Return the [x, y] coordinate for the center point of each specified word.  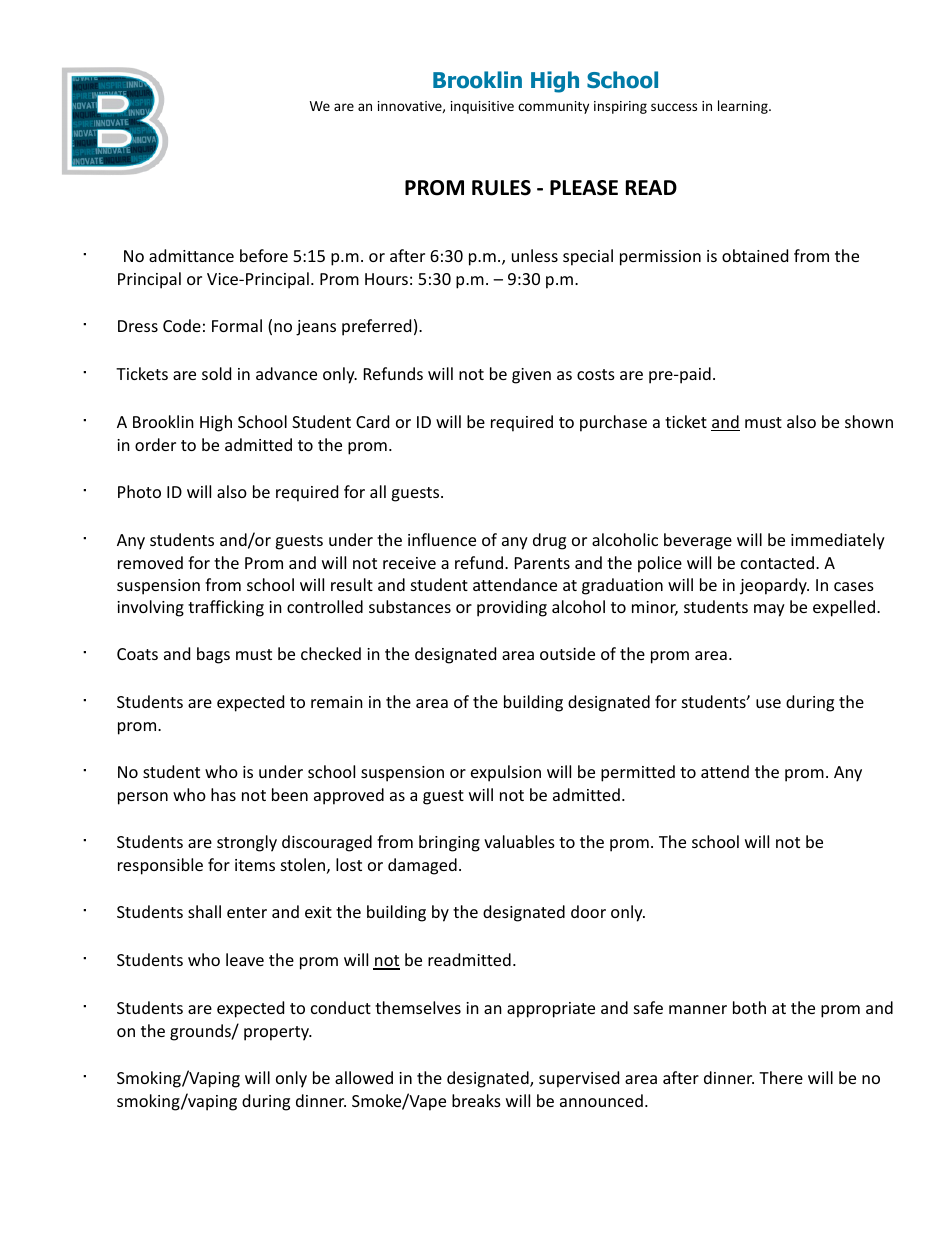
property [277, 1033]
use [768, 703]
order [155, 444]
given [531, 376]
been [290, 794]
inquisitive [482, 107]
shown [869, 421]
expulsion [506, 773]
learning [744, 107]
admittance [191, 255]
